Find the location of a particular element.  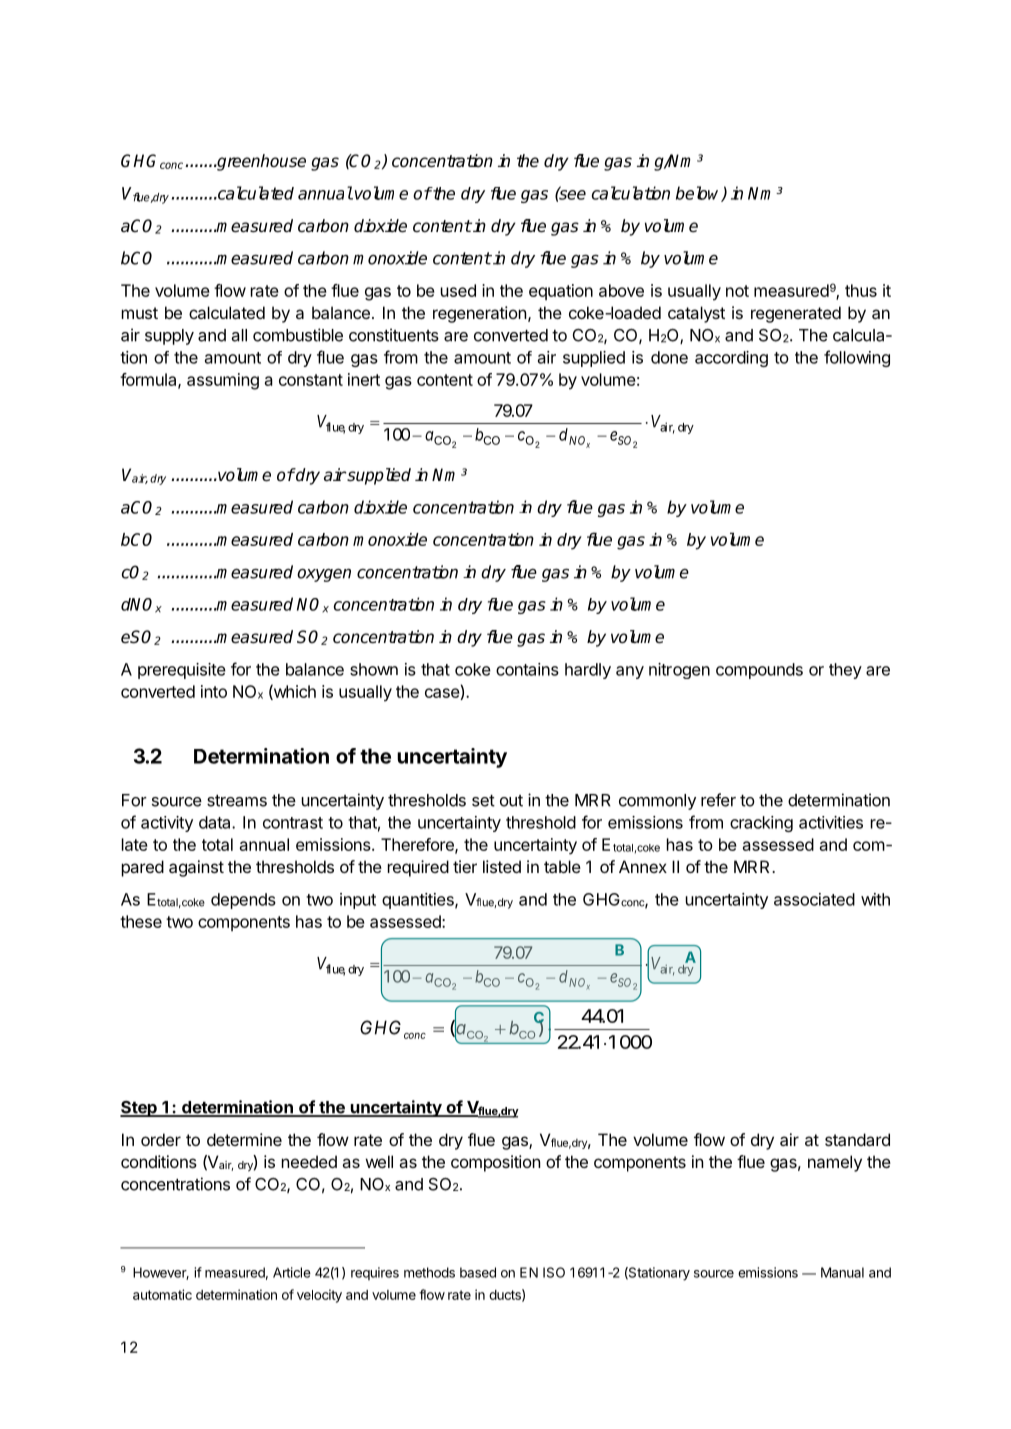

listed is located at coordinates (502, 866).
